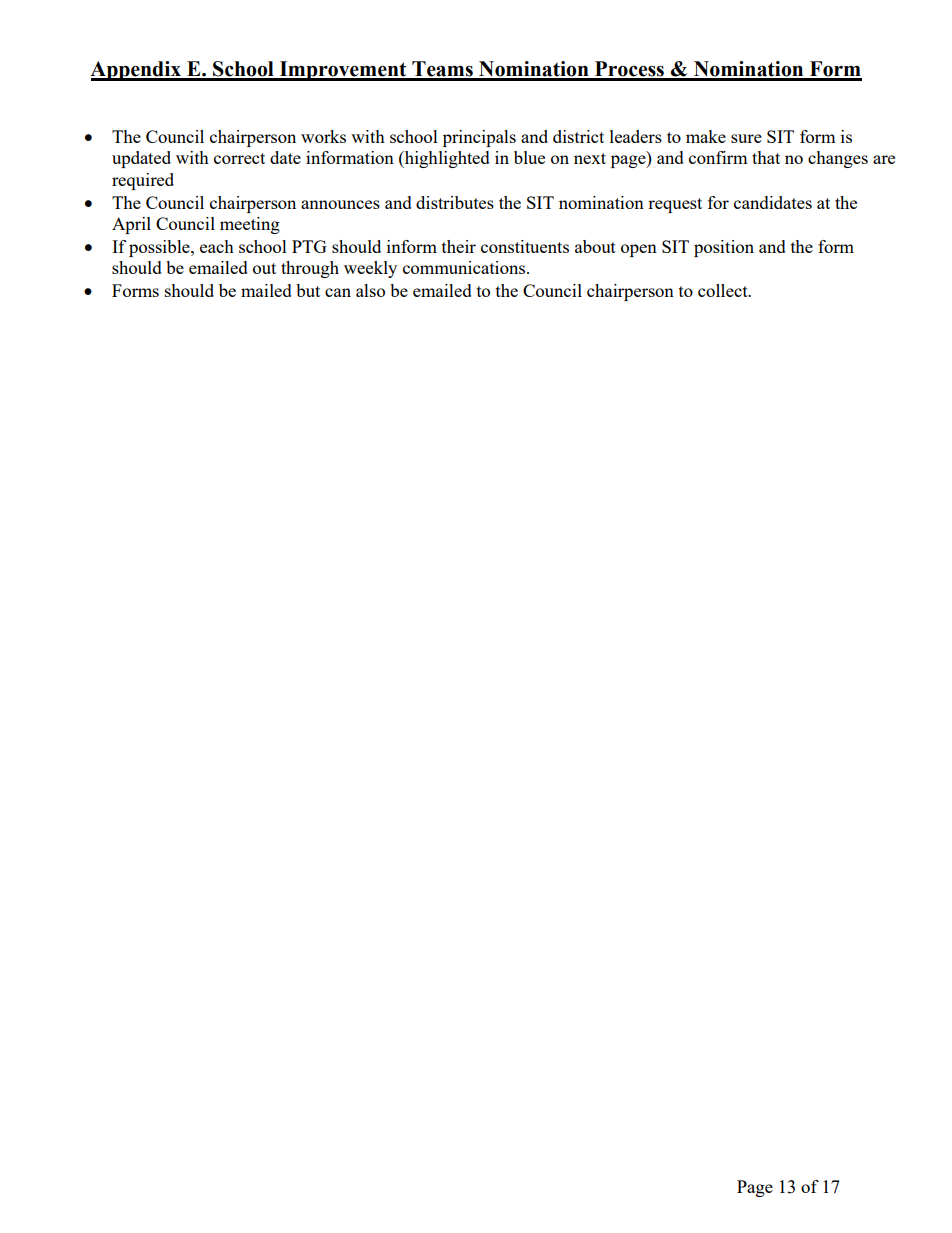  I want to click on required, so click(143, 181).
